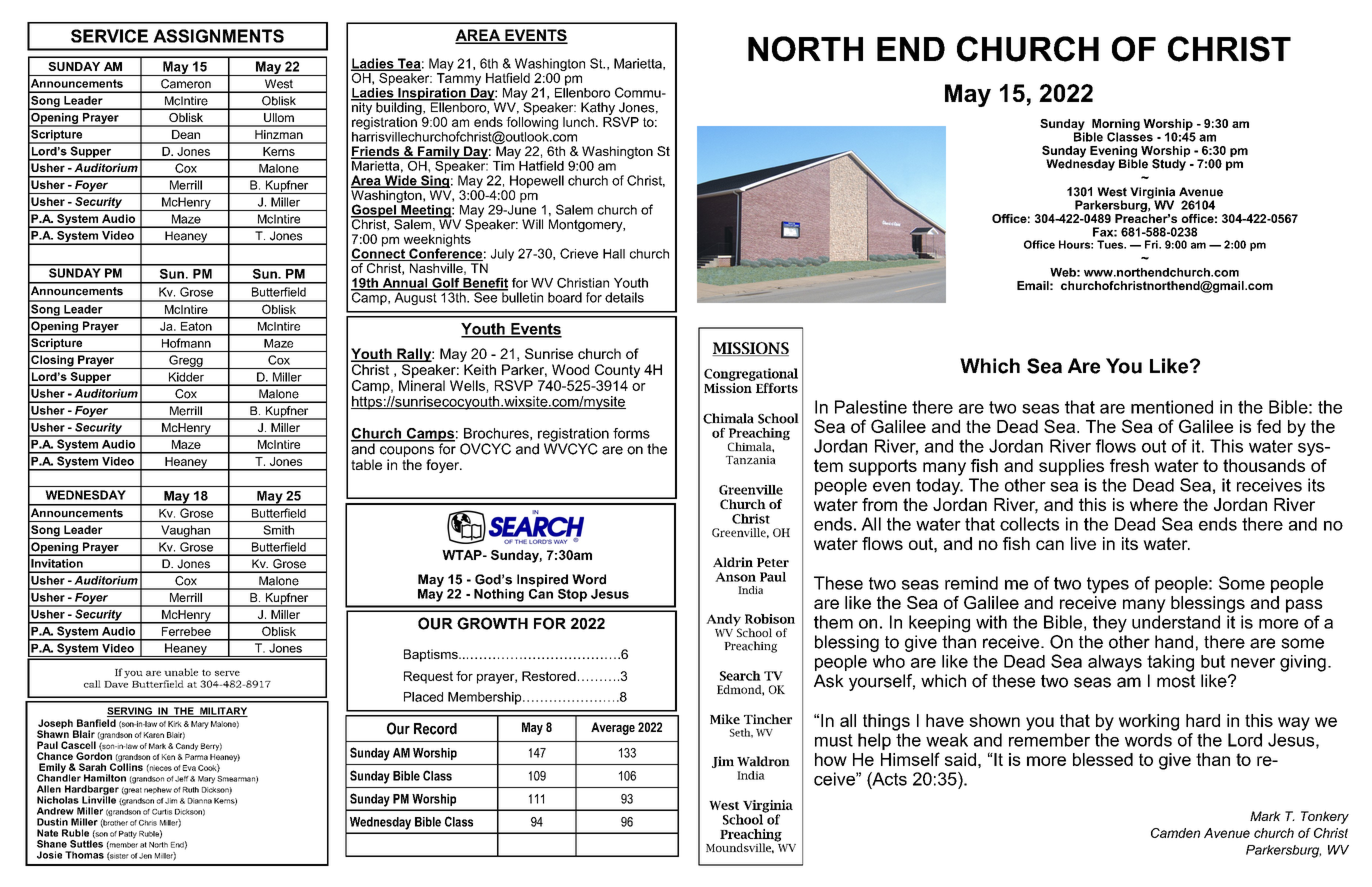 The image size is (1372, 887). Describe the element at coordinates (162, 812) in the image. I see `Curtis` at that location.
